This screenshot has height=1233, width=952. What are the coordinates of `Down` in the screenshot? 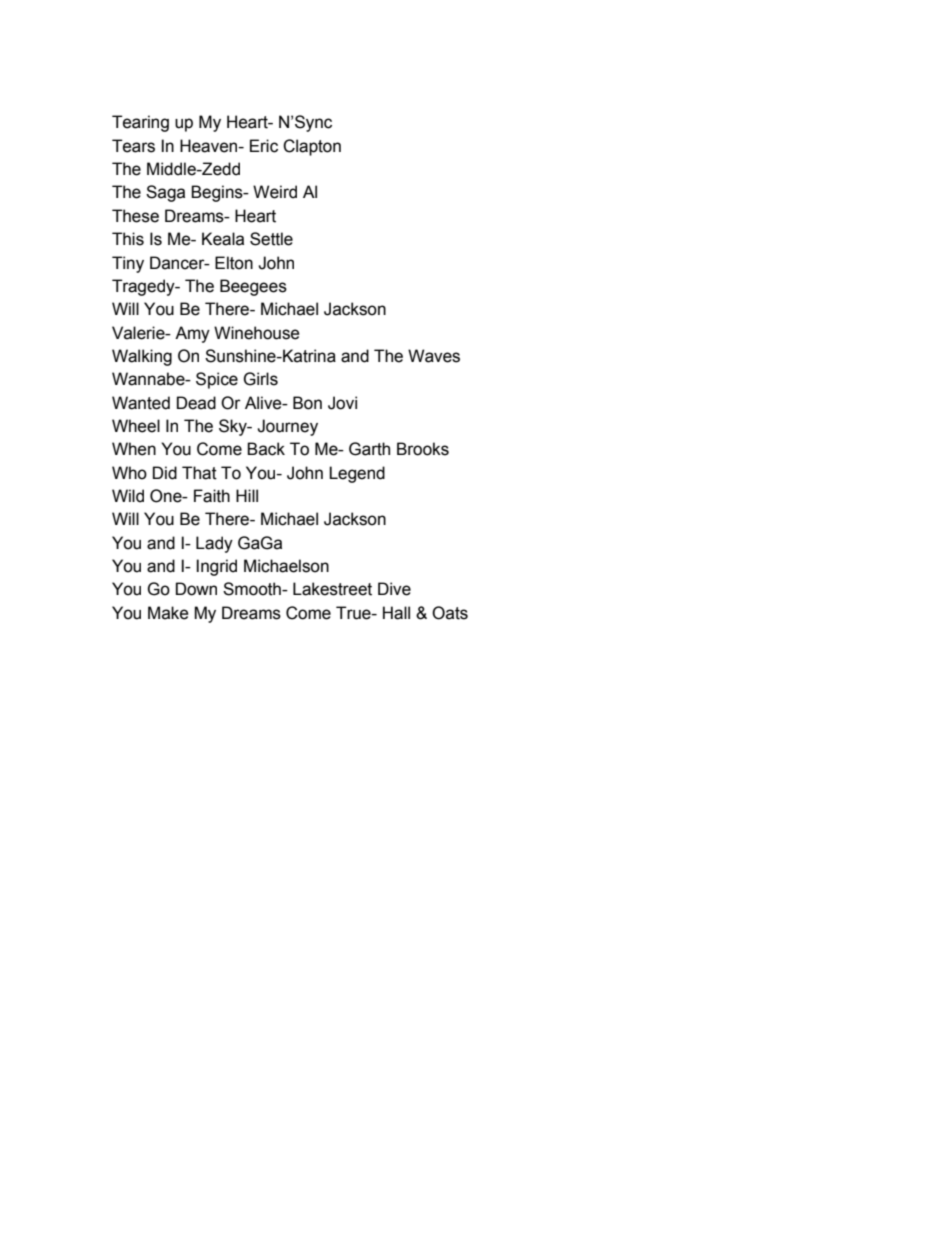 It's located at (196, 589).
